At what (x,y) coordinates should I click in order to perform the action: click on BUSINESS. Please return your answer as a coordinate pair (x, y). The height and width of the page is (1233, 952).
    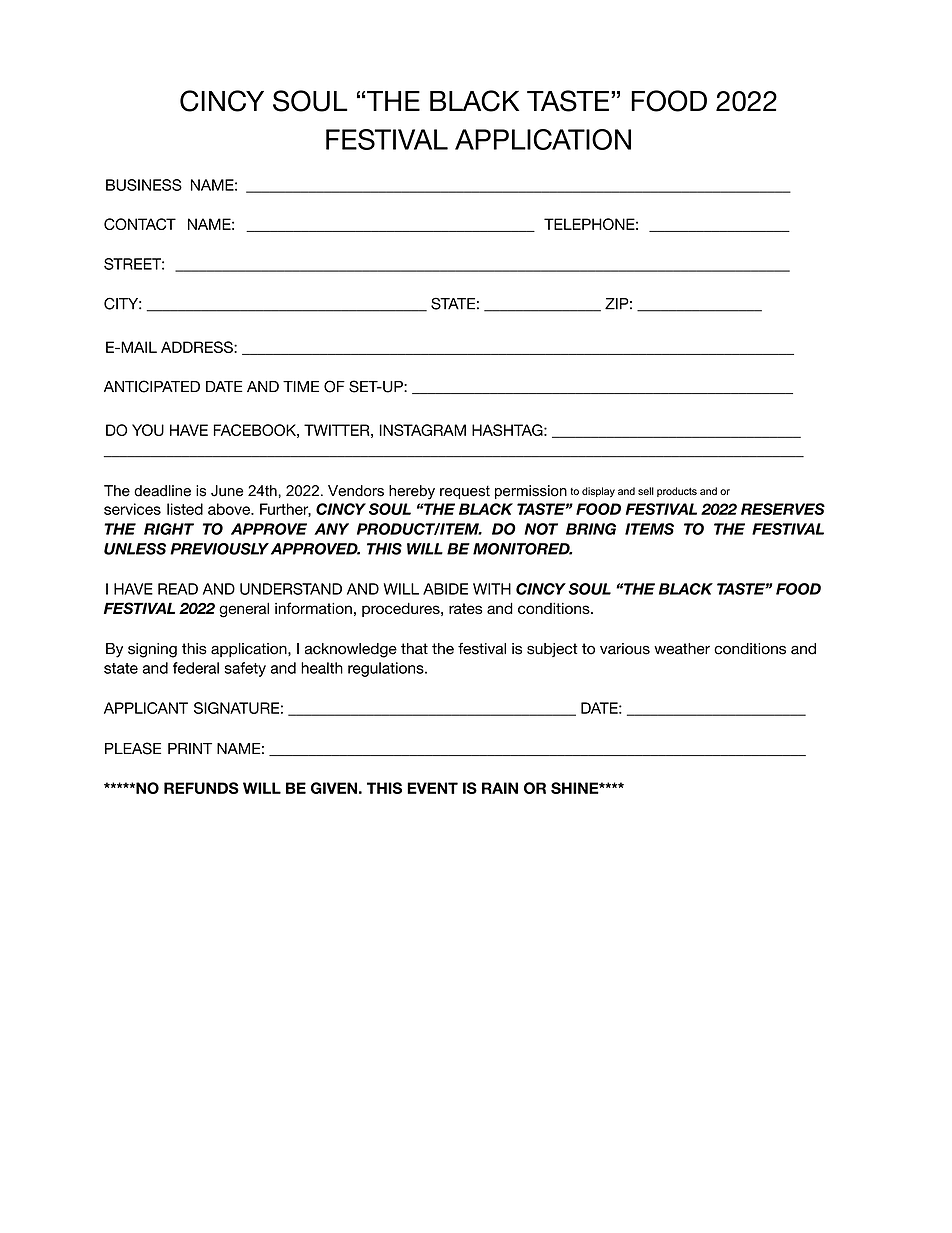
    Looking at the image, I should click on (144, 185).
